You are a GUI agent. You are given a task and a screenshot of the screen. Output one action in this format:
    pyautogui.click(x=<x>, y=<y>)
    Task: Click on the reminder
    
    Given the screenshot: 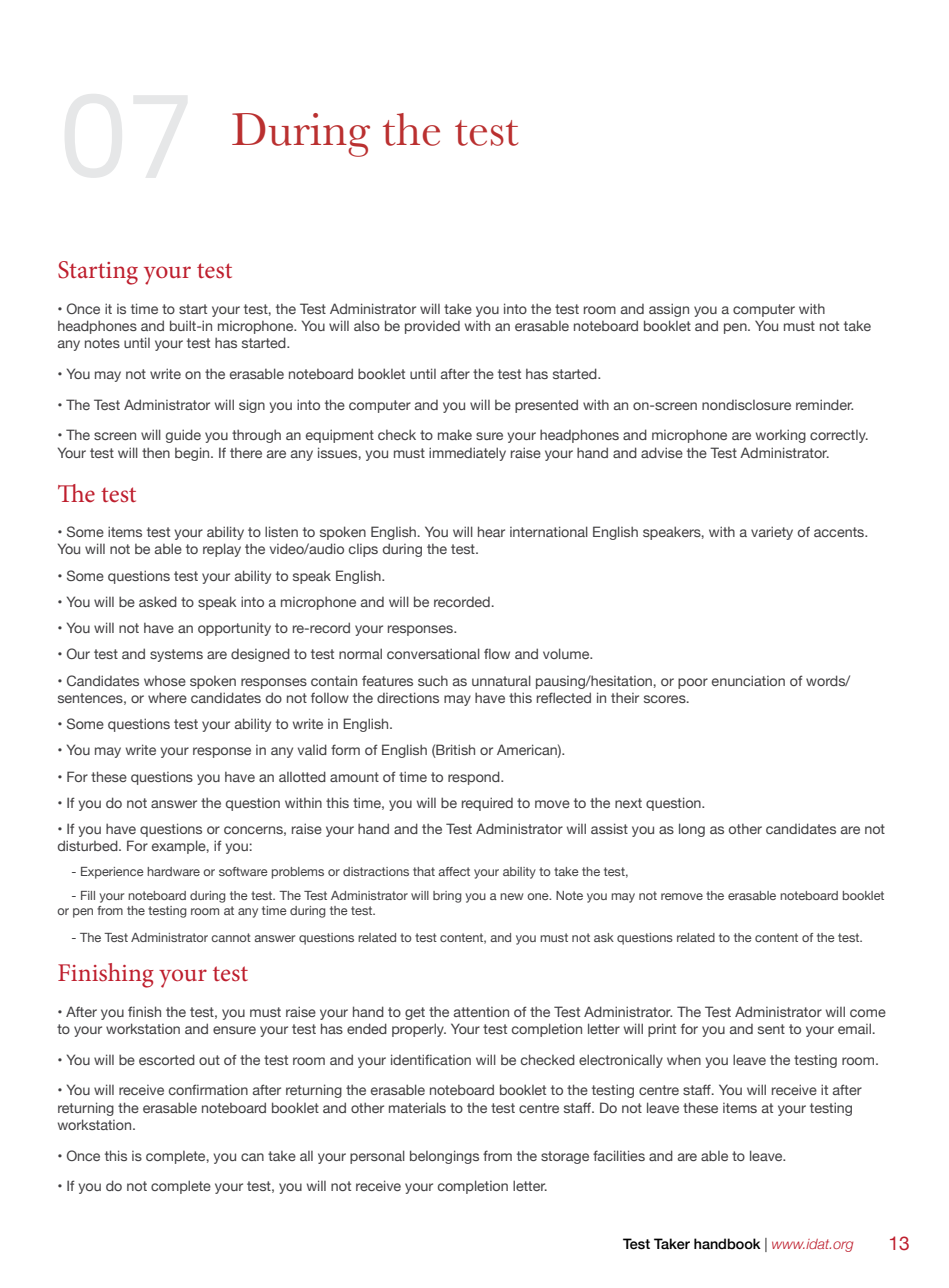 What is the action you would take?
    pyautogui.click(x=824, y=404)
